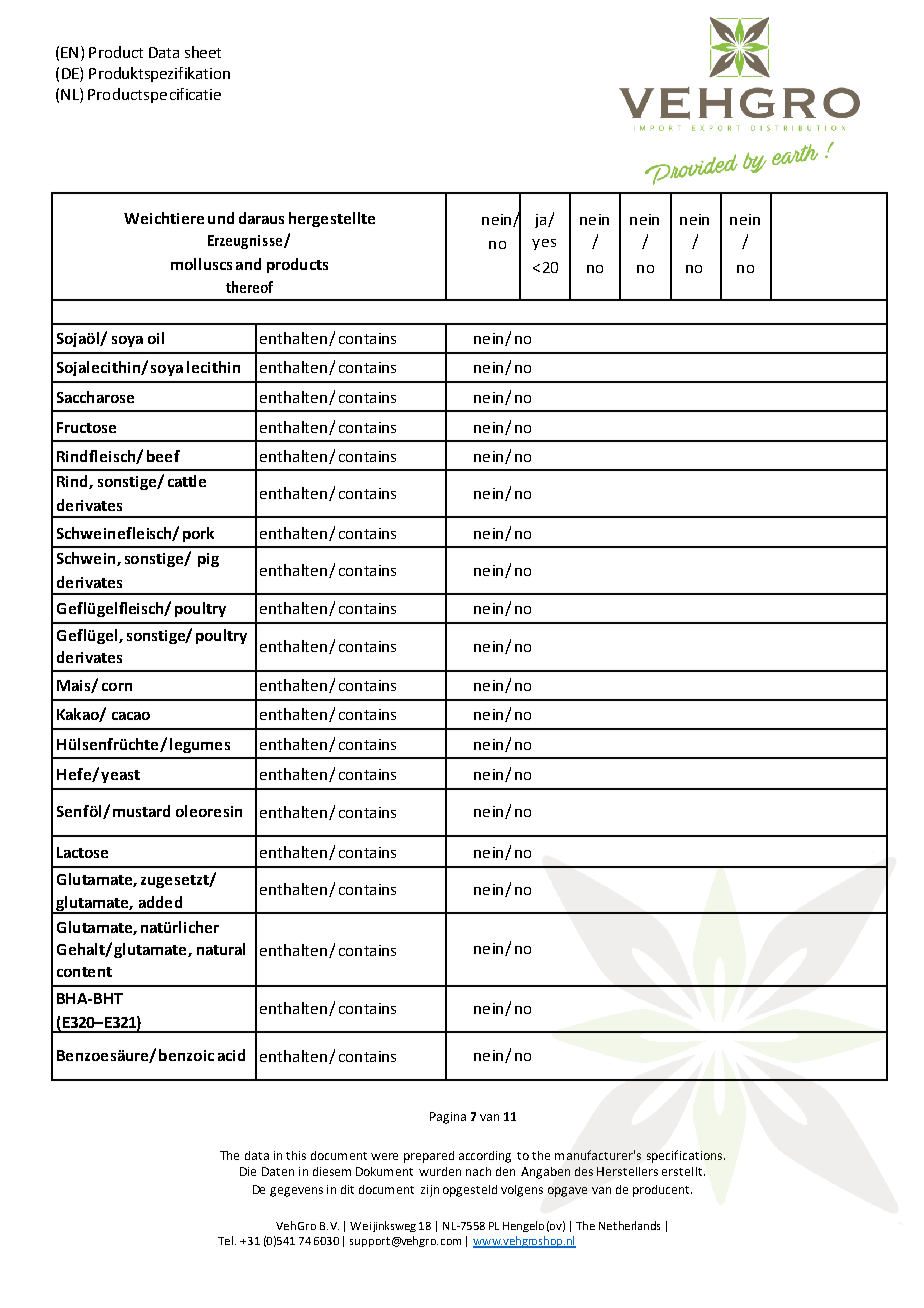 The image size is (924, 1308). What do you see at coordinates (203, 52) in the screenshot?
I see `sheet` at bounding box center [203, 52].
